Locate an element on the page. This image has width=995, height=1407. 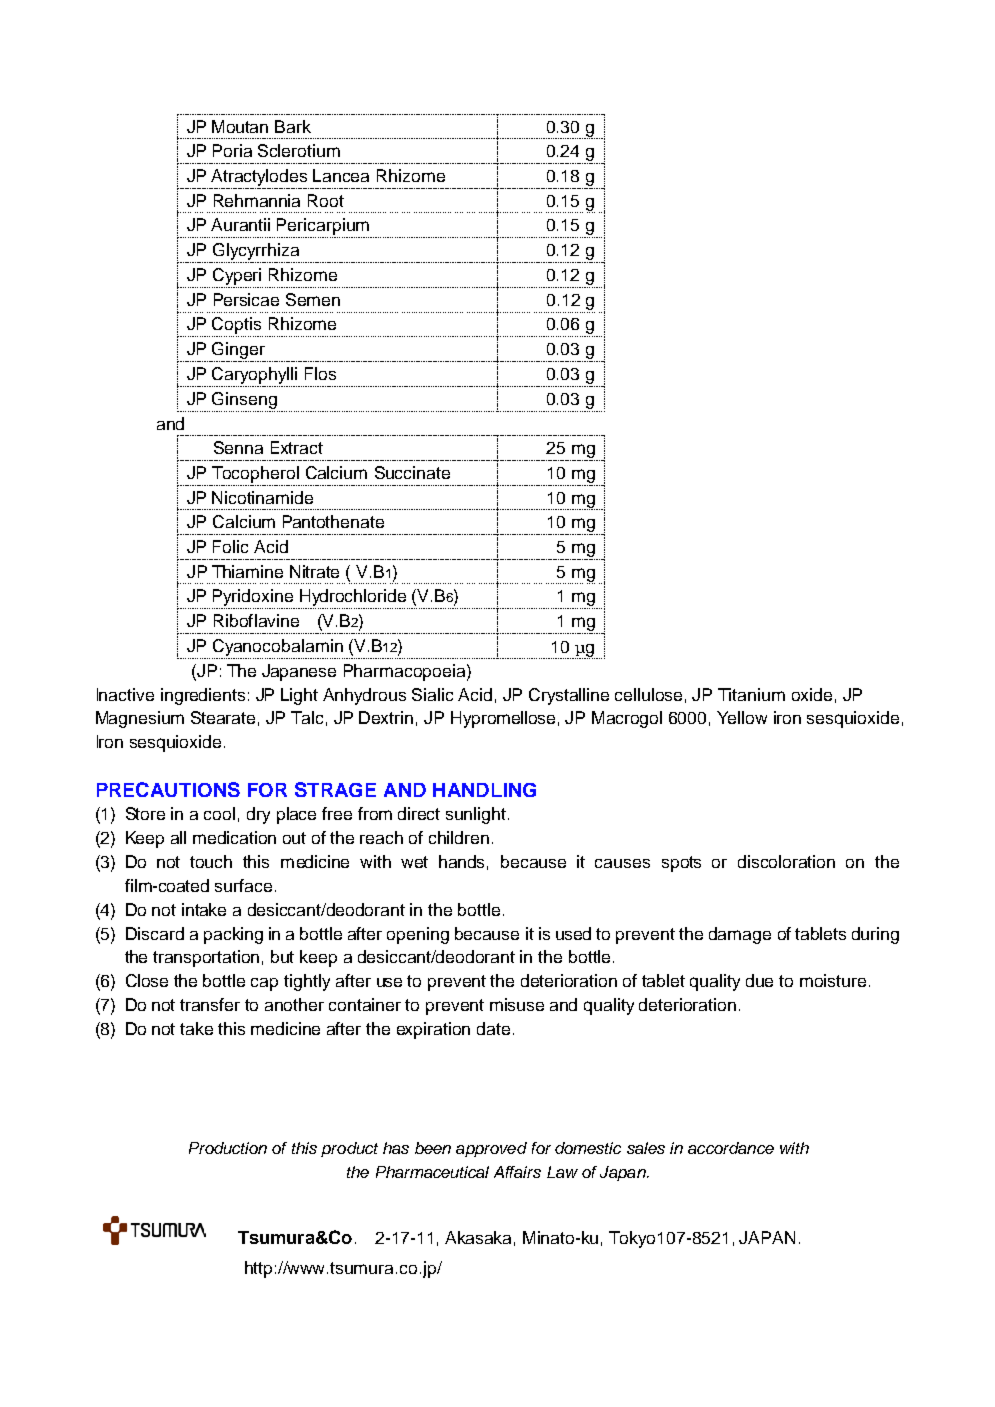
approved is located at coordinates (491, 1149).
